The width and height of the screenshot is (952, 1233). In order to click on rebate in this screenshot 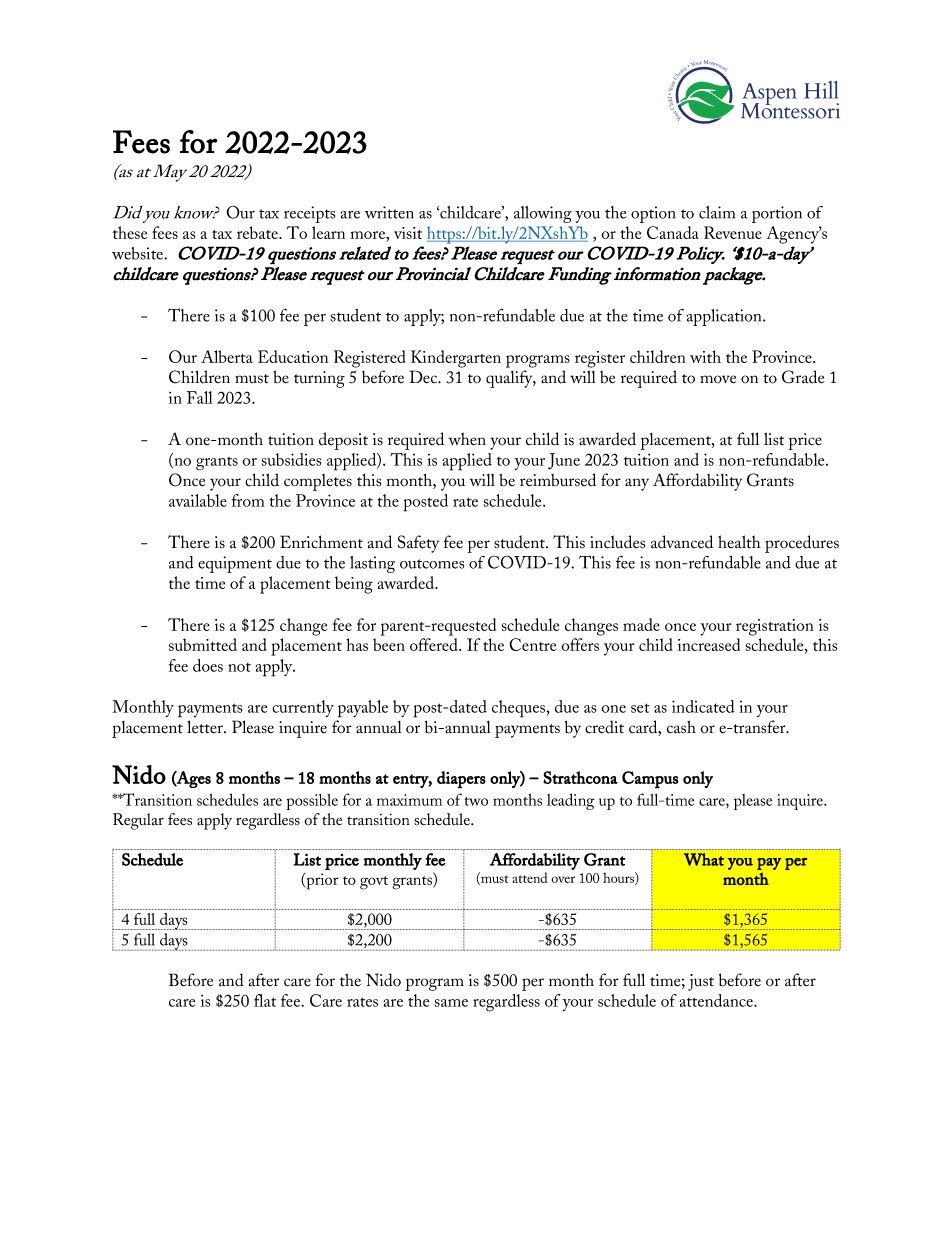, I will do `click(258, 232)`.
